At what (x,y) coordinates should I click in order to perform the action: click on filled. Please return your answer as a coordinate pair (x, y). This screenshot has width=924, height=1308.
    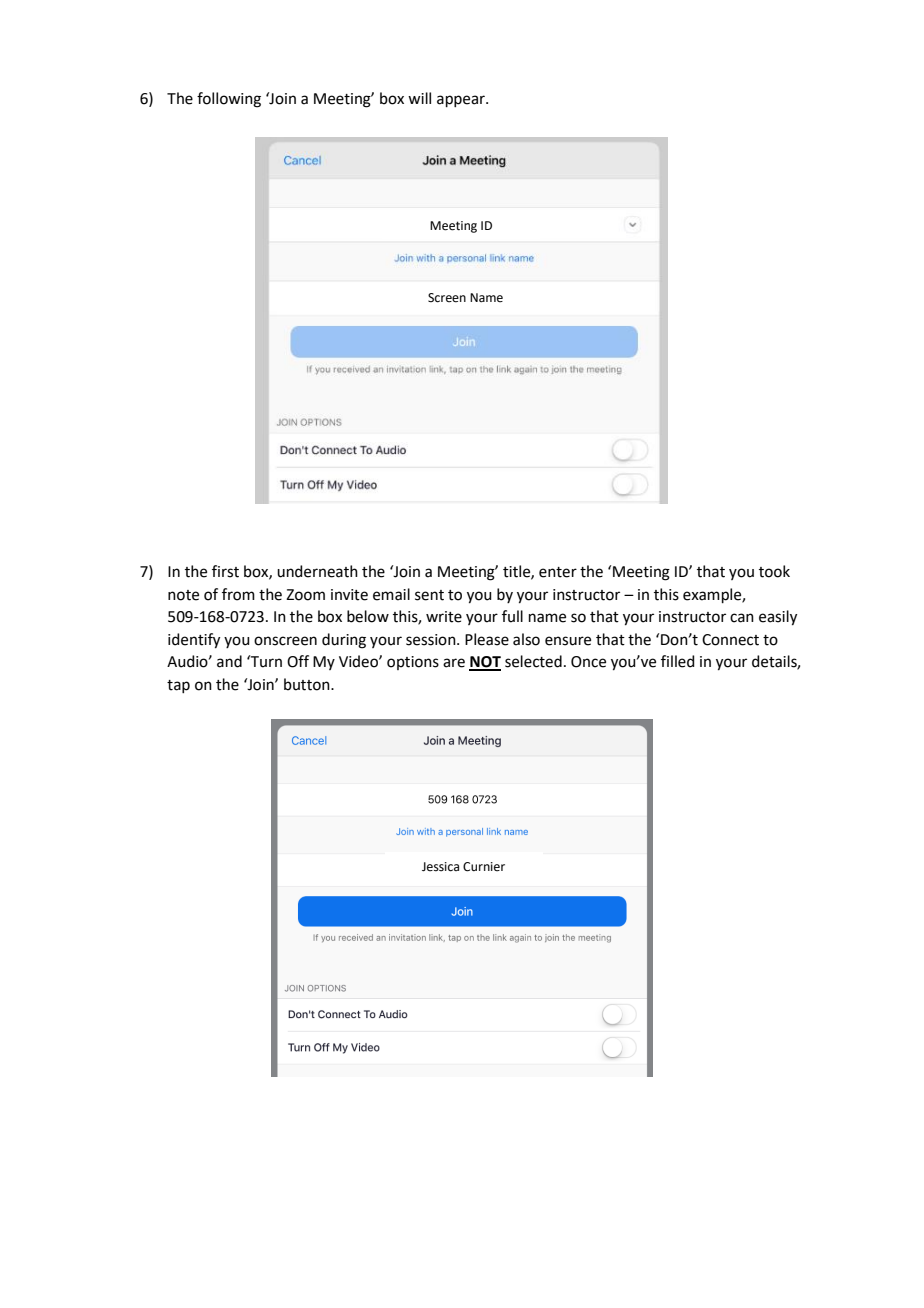
    Looking at the image, I should click on (678, 661).
